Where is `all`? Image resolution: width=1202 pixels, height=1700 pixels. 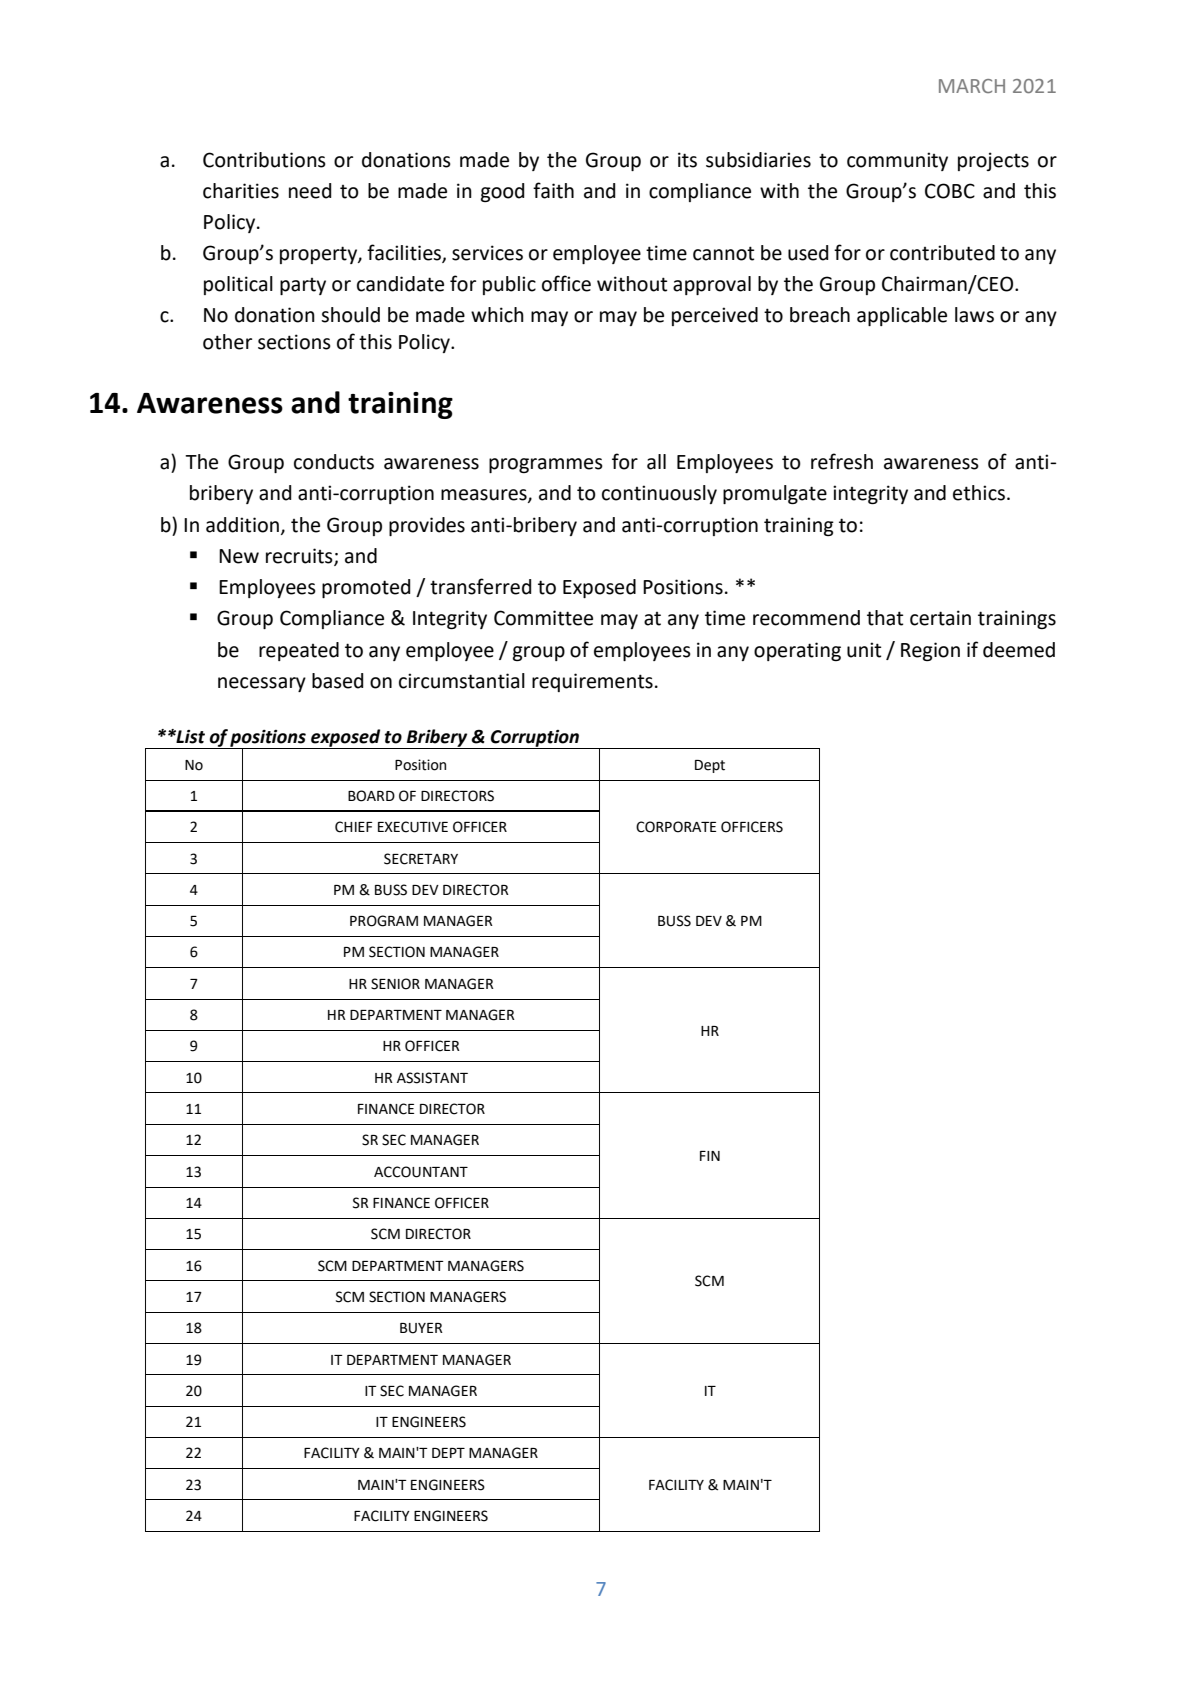 all is located at coordinates (656, 462).
